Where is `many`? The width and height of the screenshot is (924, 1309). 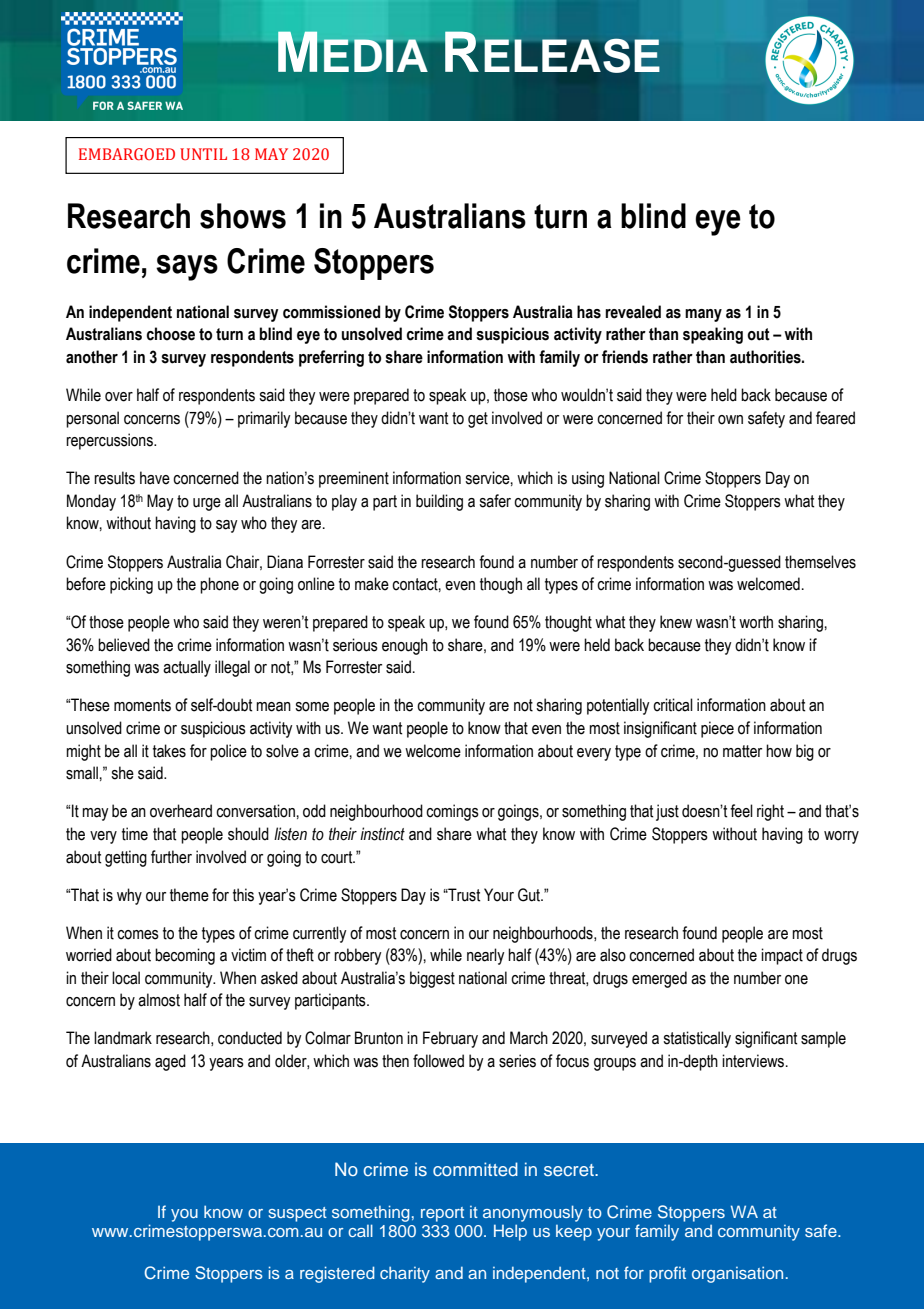
many is located at coordinates (703, 315).
